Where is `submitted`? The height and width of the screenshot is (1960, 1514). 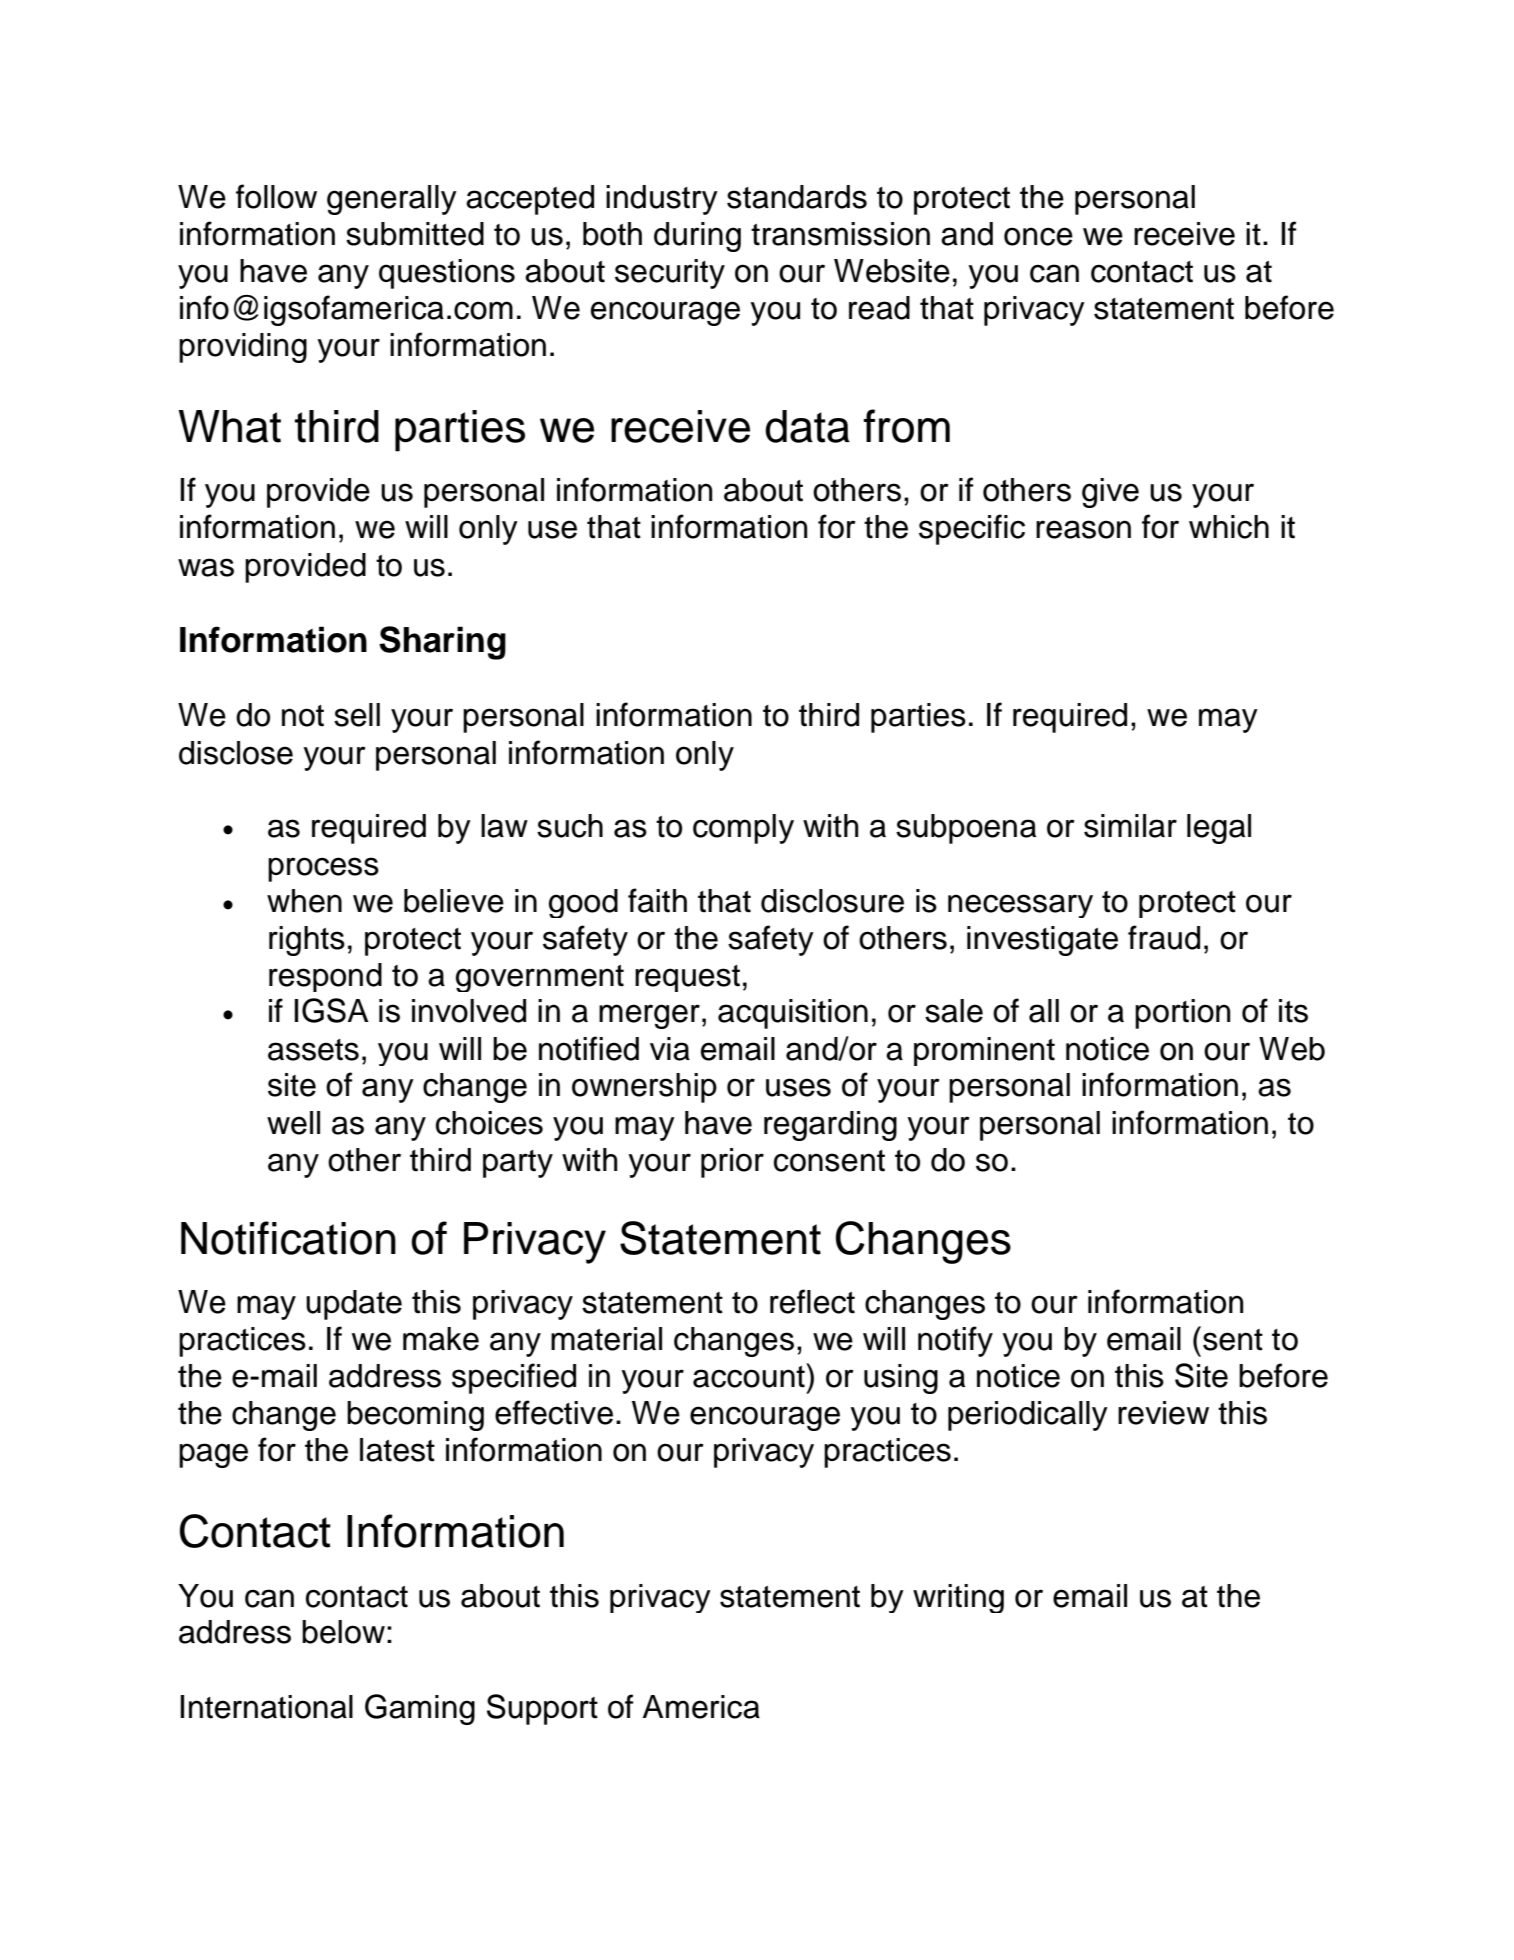 submitted is located at coordinates (415, 234).
